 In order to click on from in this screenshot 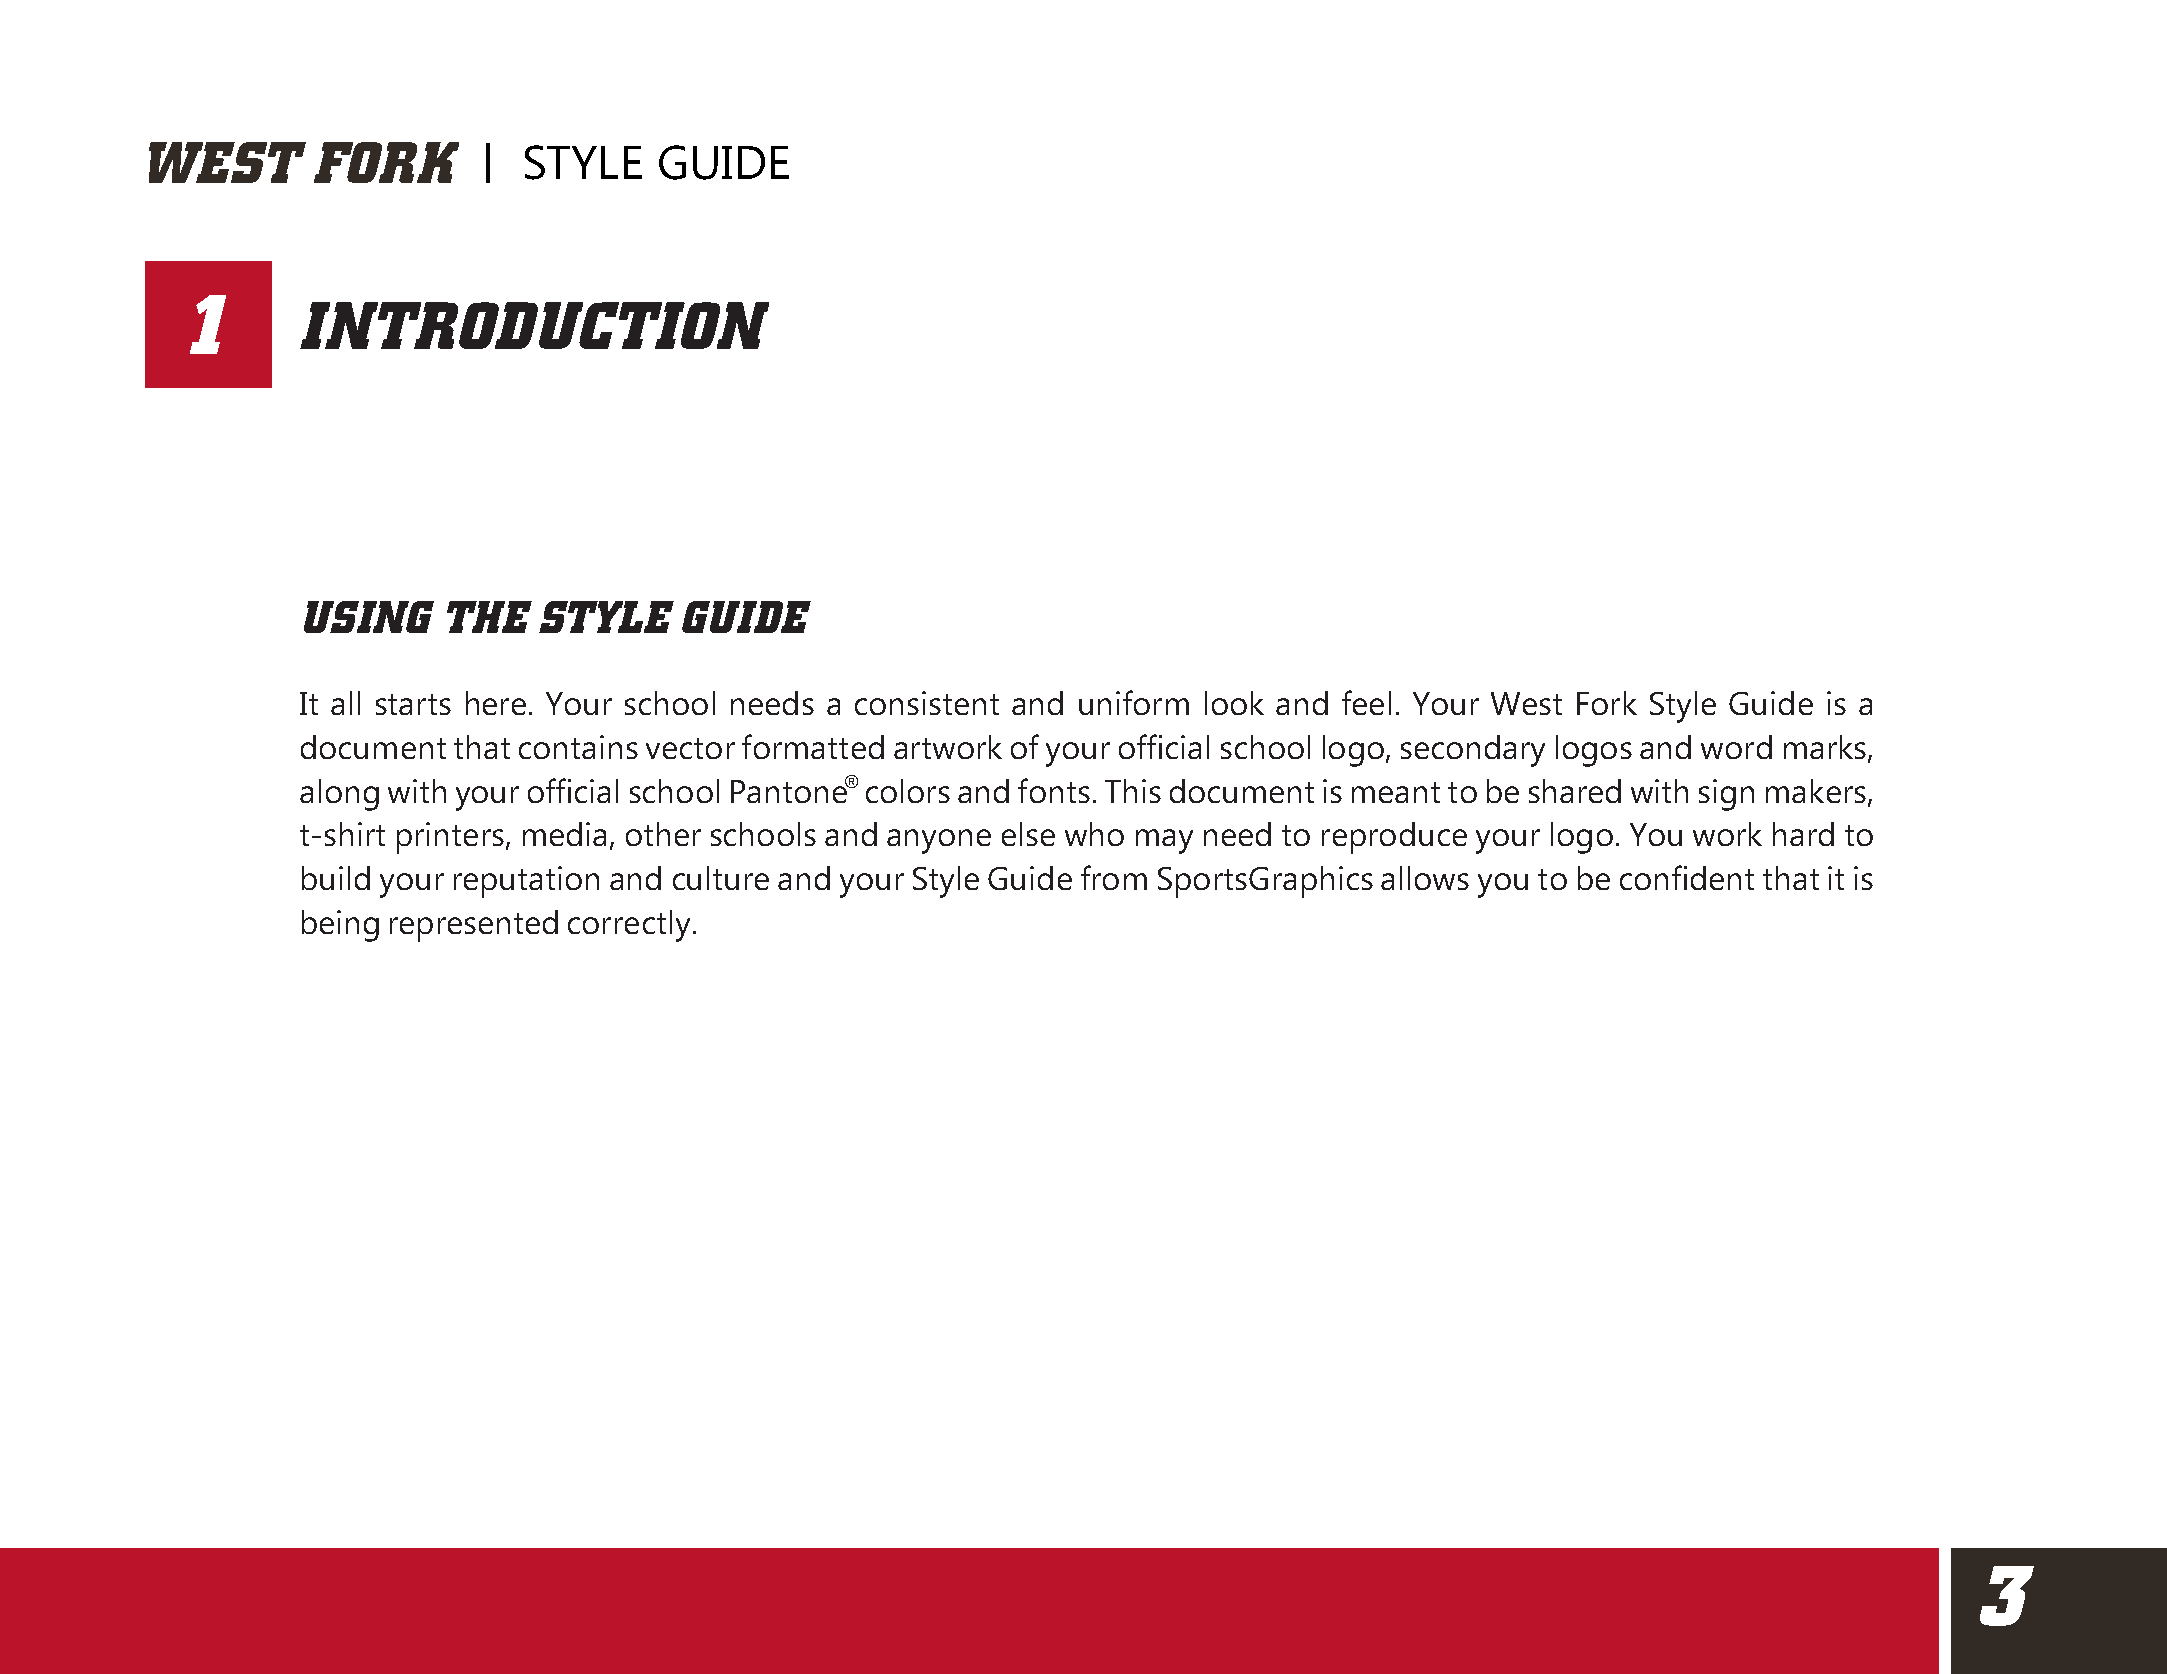, I will do `click(1114, 877)`.
